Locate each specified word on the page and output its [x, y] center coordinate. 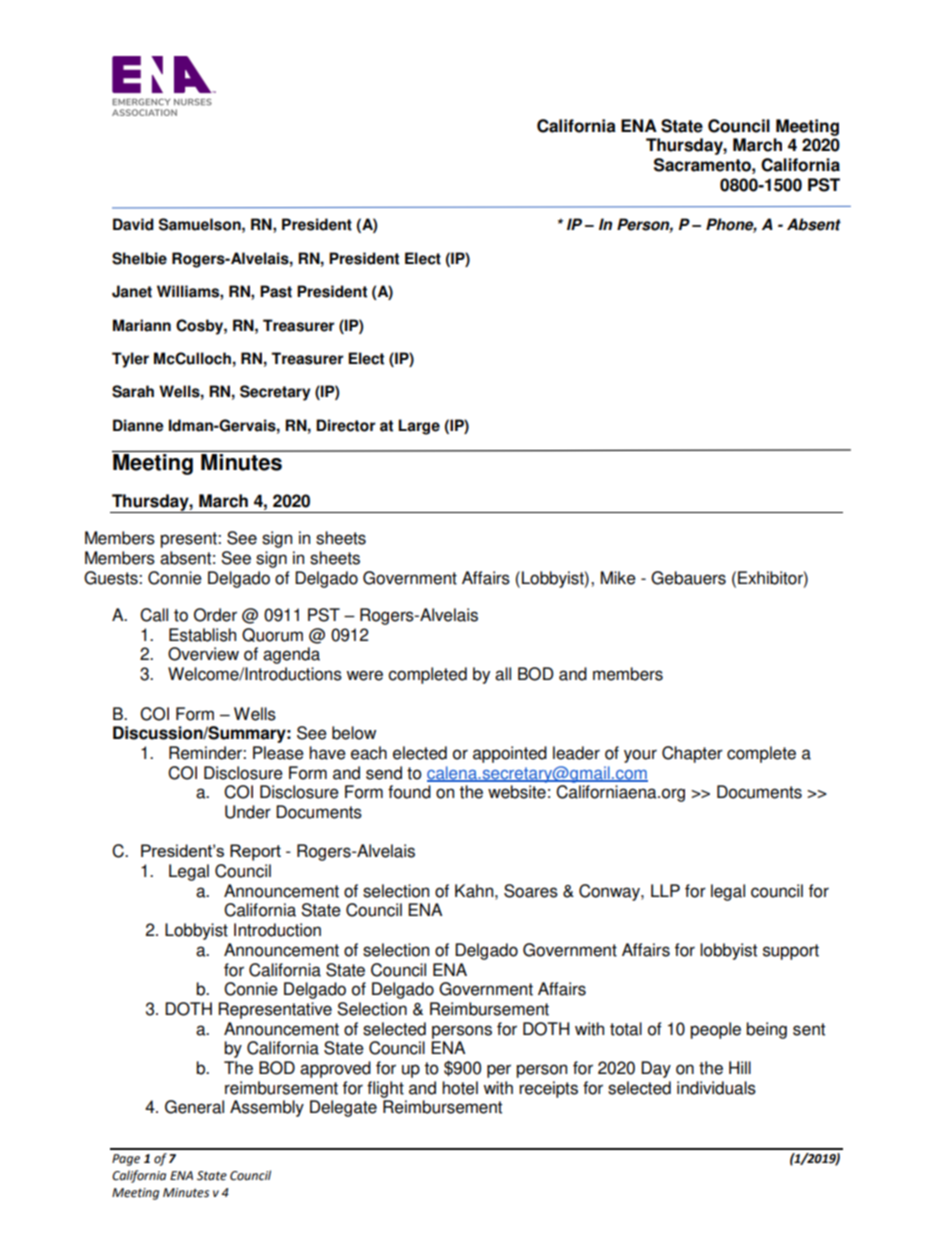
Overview [203, 654]
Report [255, 852]
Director [345, 425]
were [364, 675]
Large [419, 427]
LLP [665, 890]
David [133, 224]
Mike [618, 578]
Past [276, 291]
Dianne [138, 425]
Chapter [692, 754]
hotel [460, 1088]
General [194, 1107]
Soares [531, 891]
